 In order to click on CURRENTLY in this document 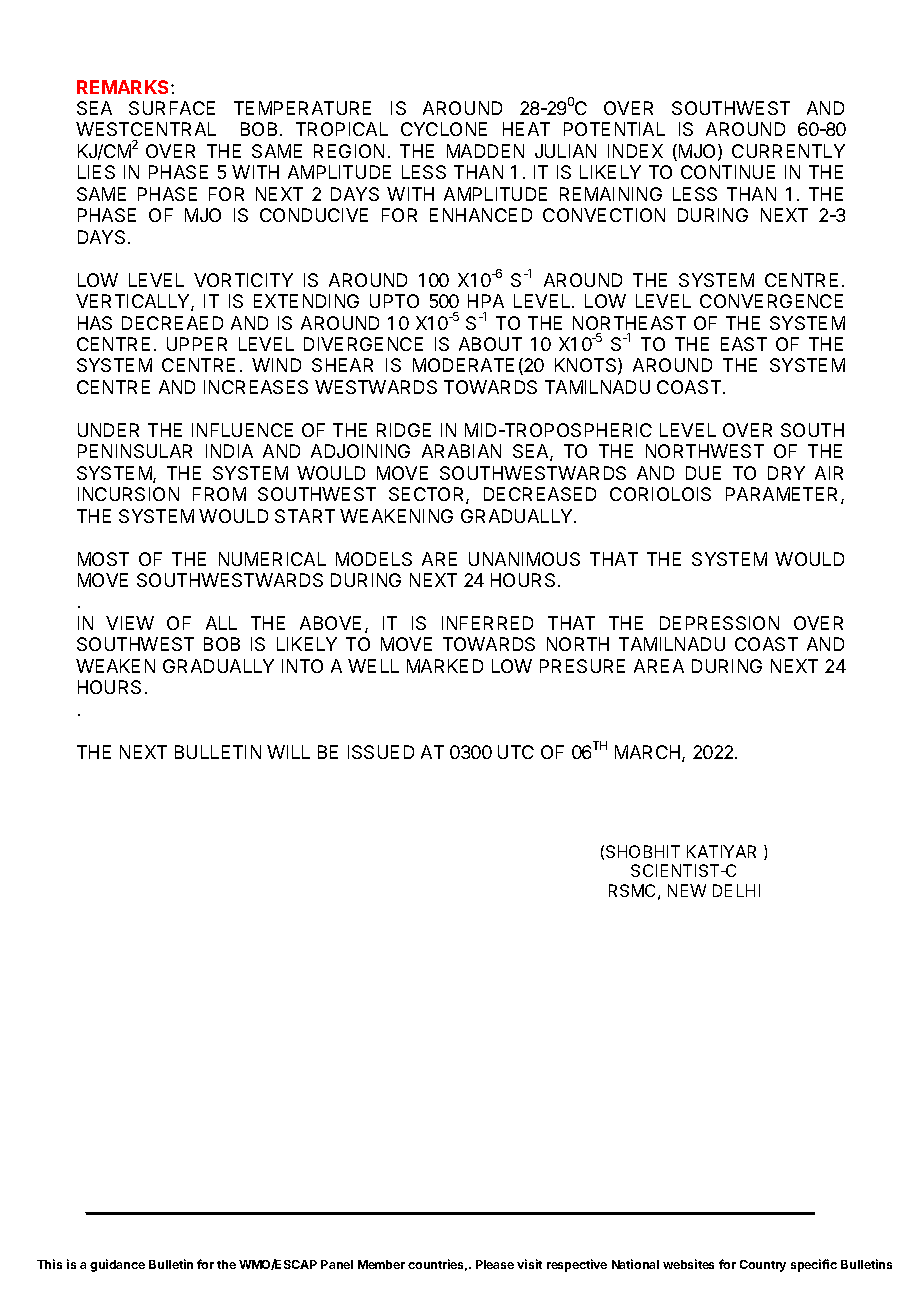, I will do `click(788, 151)`.
